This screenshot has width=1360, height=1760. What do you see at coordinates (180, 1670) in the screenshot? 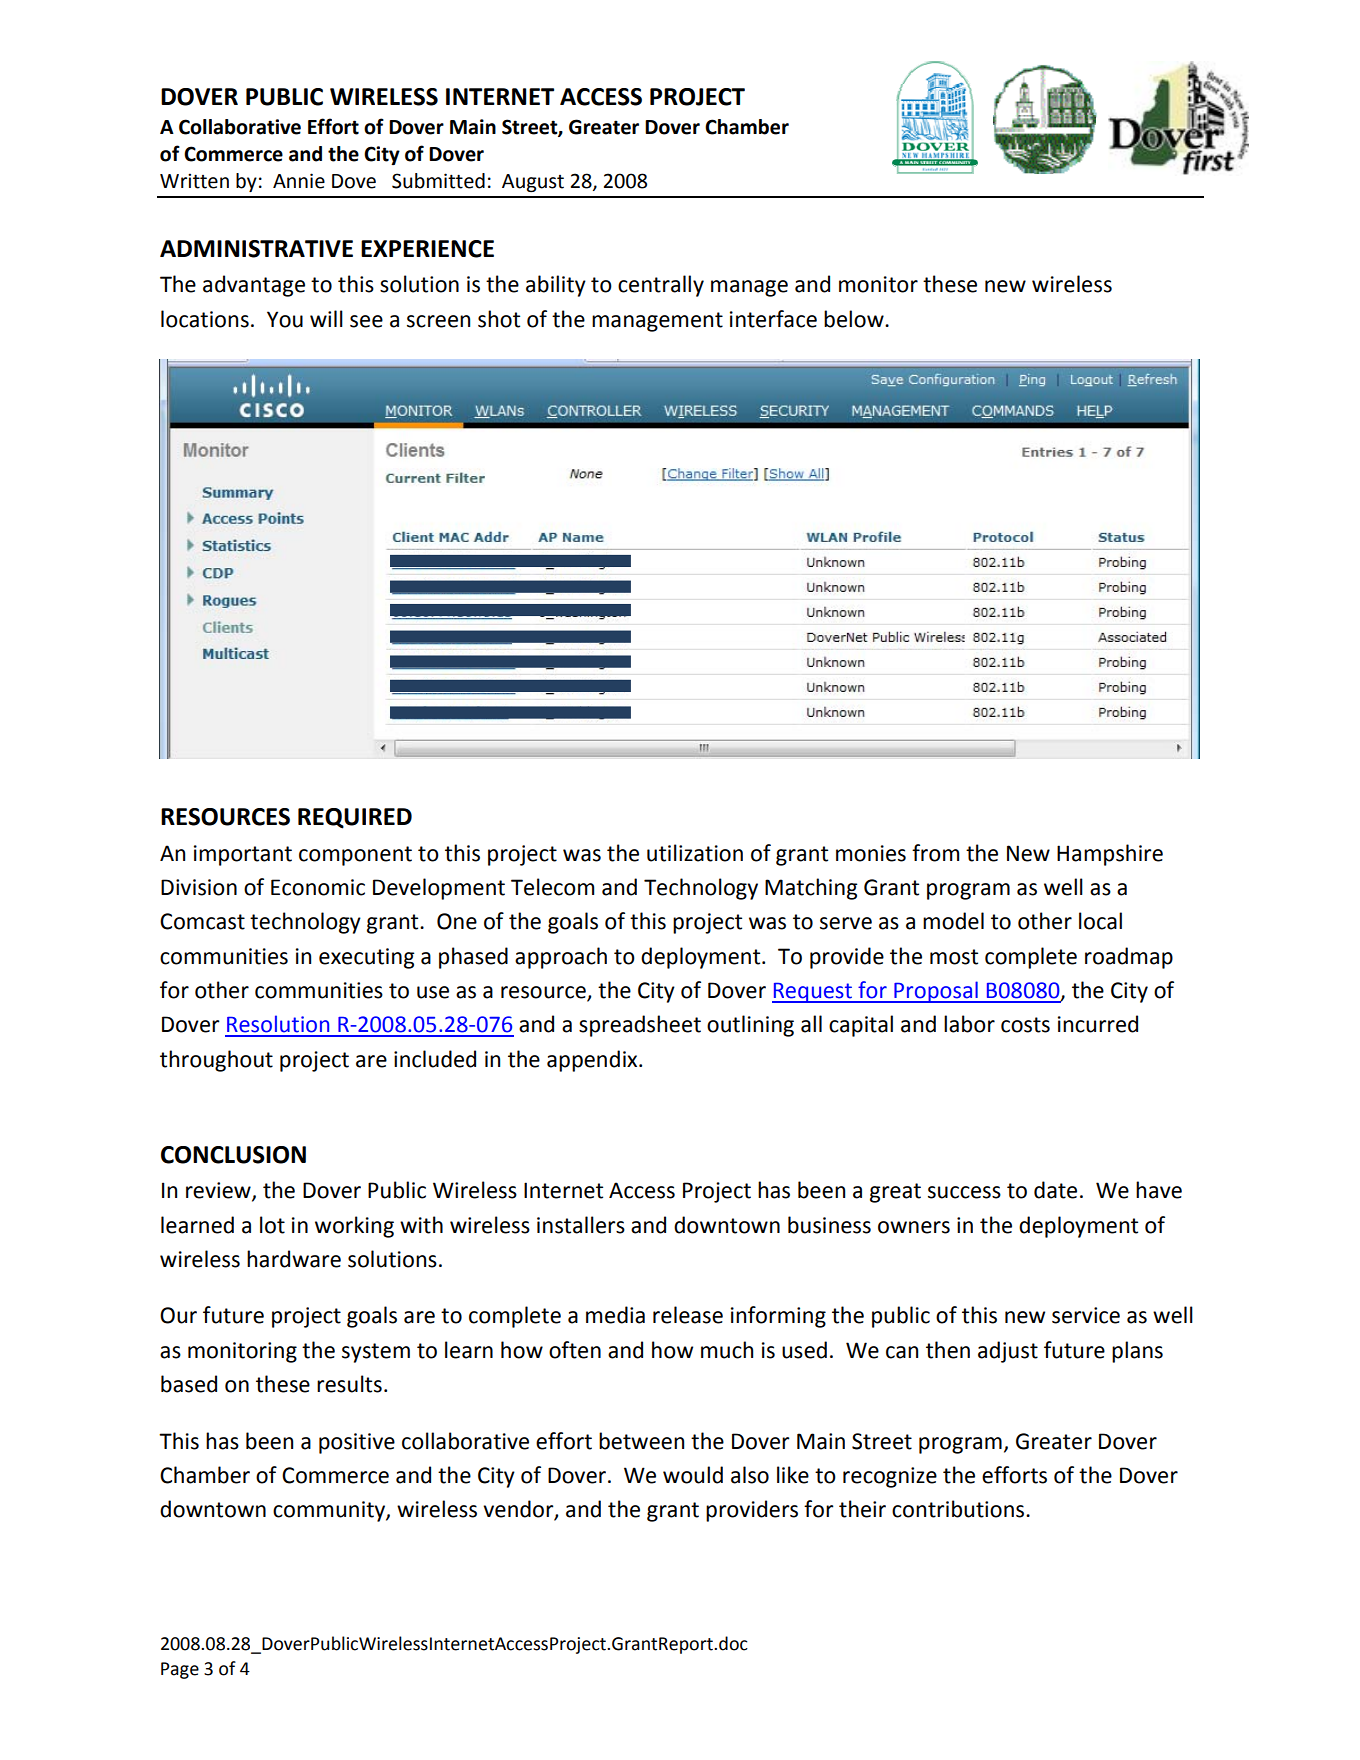
I see `Page` at bounding box center [180, 1670].
